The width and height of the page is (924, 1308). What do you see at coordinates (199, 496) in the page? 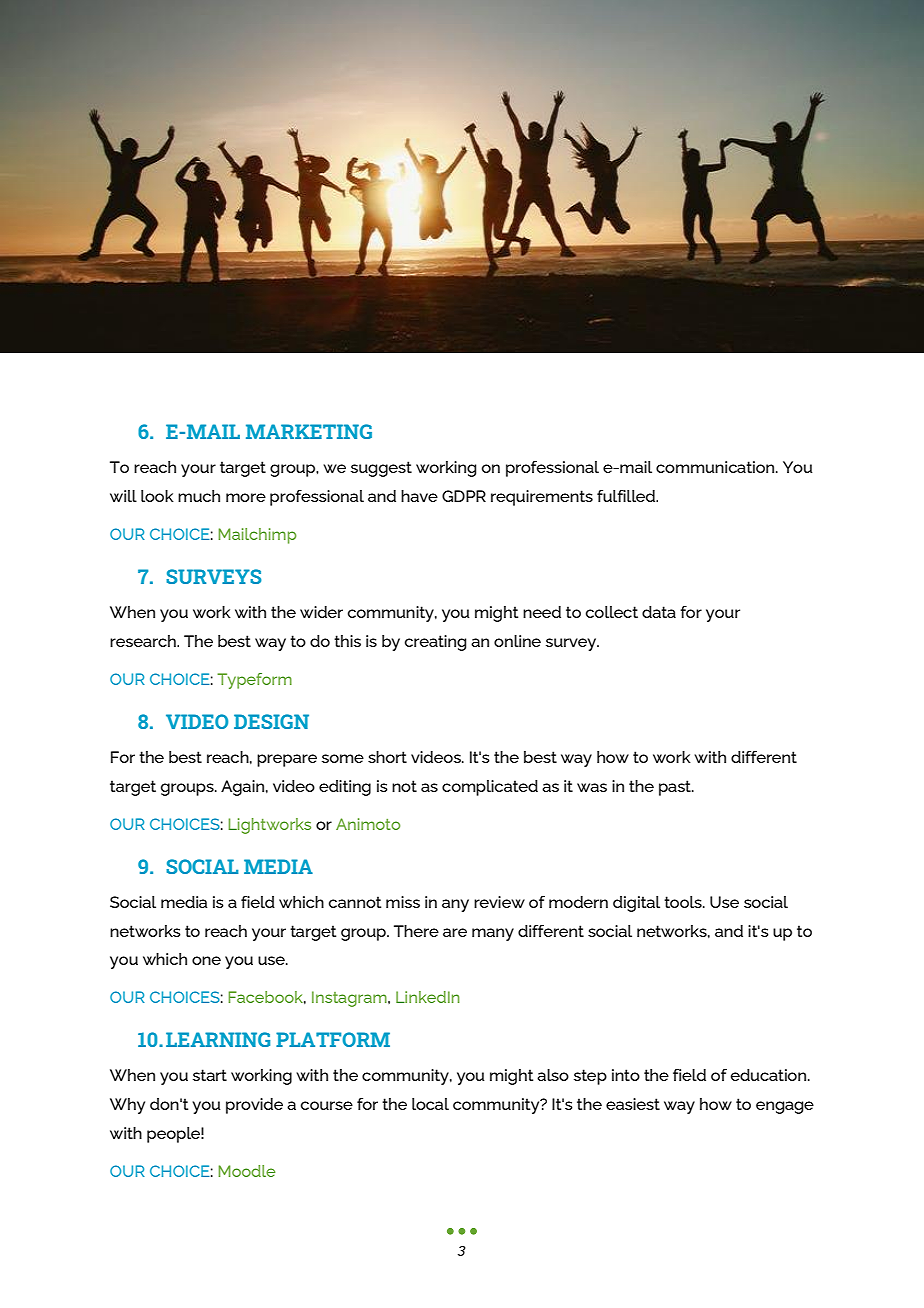
I see `much` at bounding box center [199, 496].
